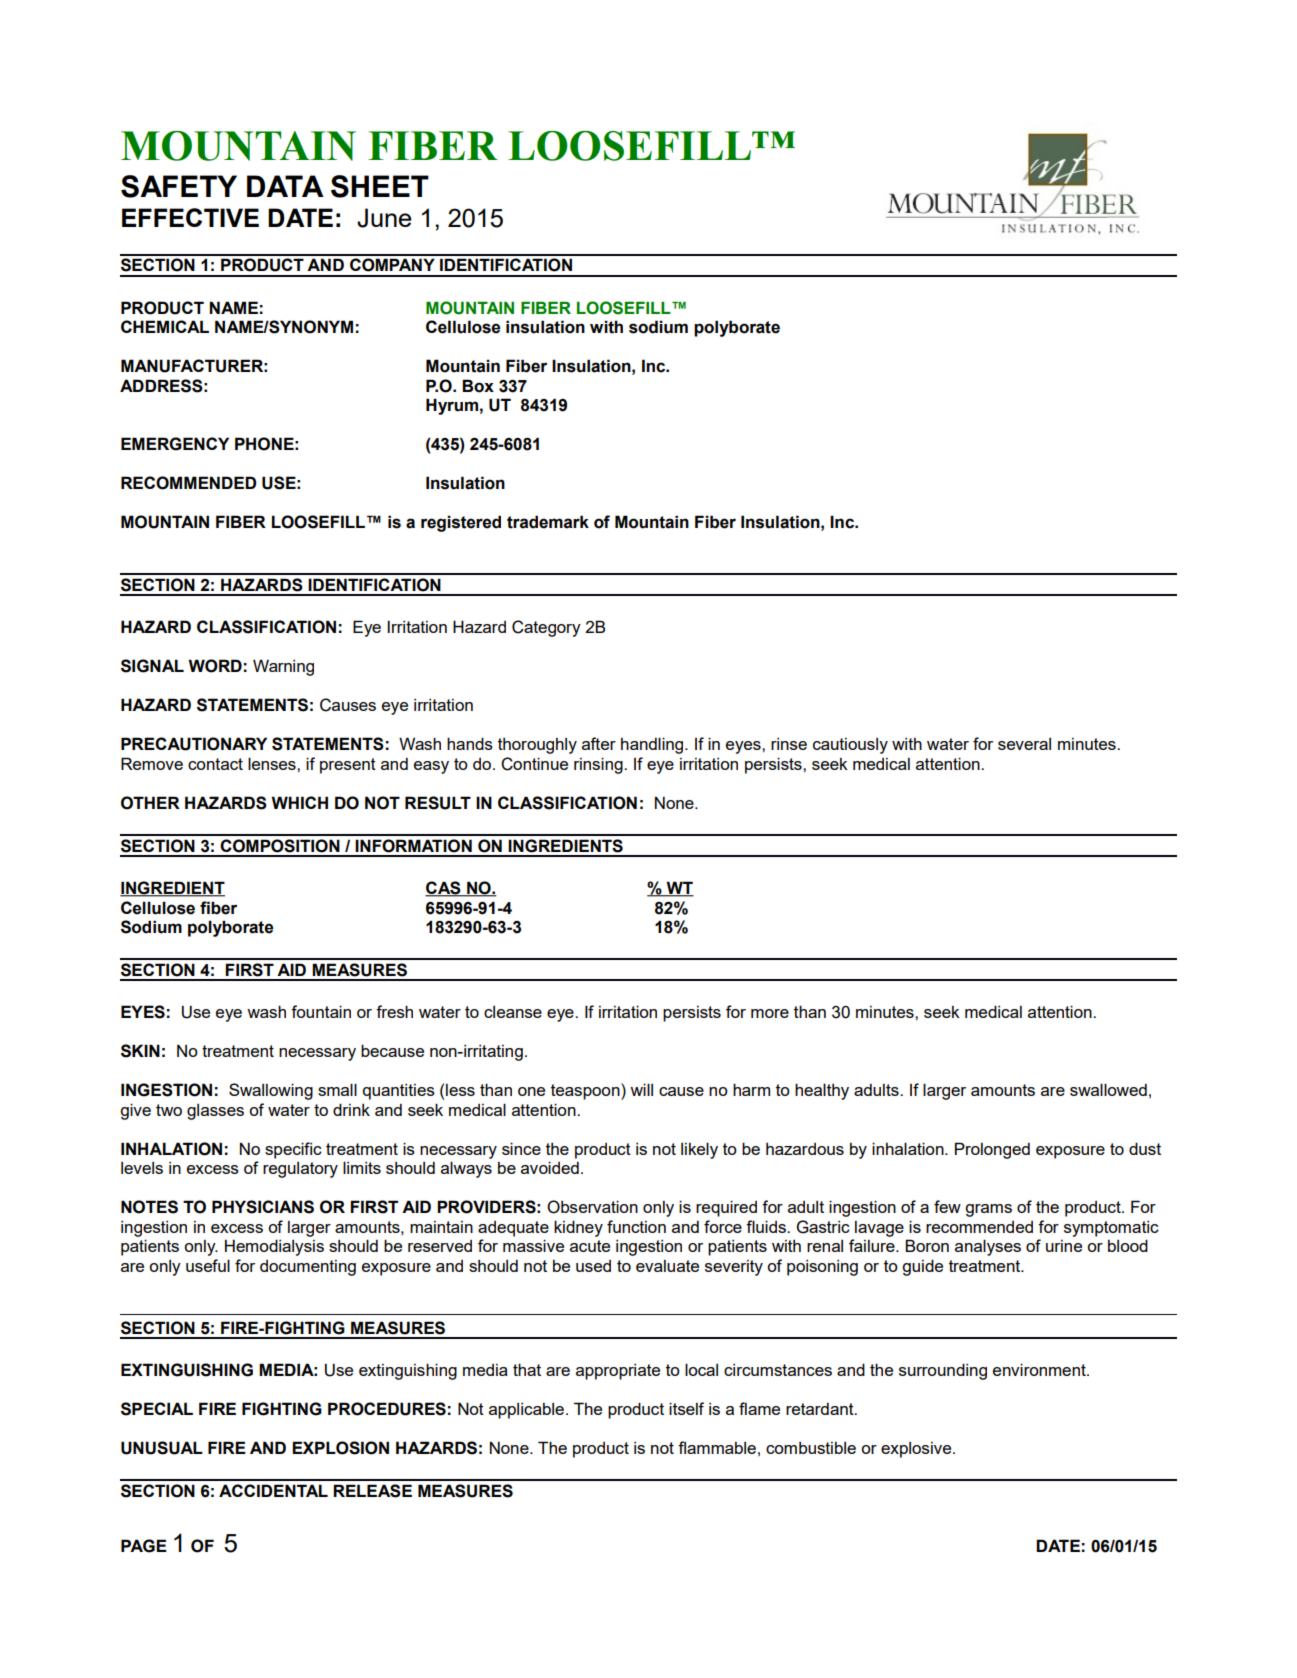 The width and height of the screenshot is (1297, 1678). Describe the element at coordinates (384, 218) in the screenshot. I see `June` at that location.
